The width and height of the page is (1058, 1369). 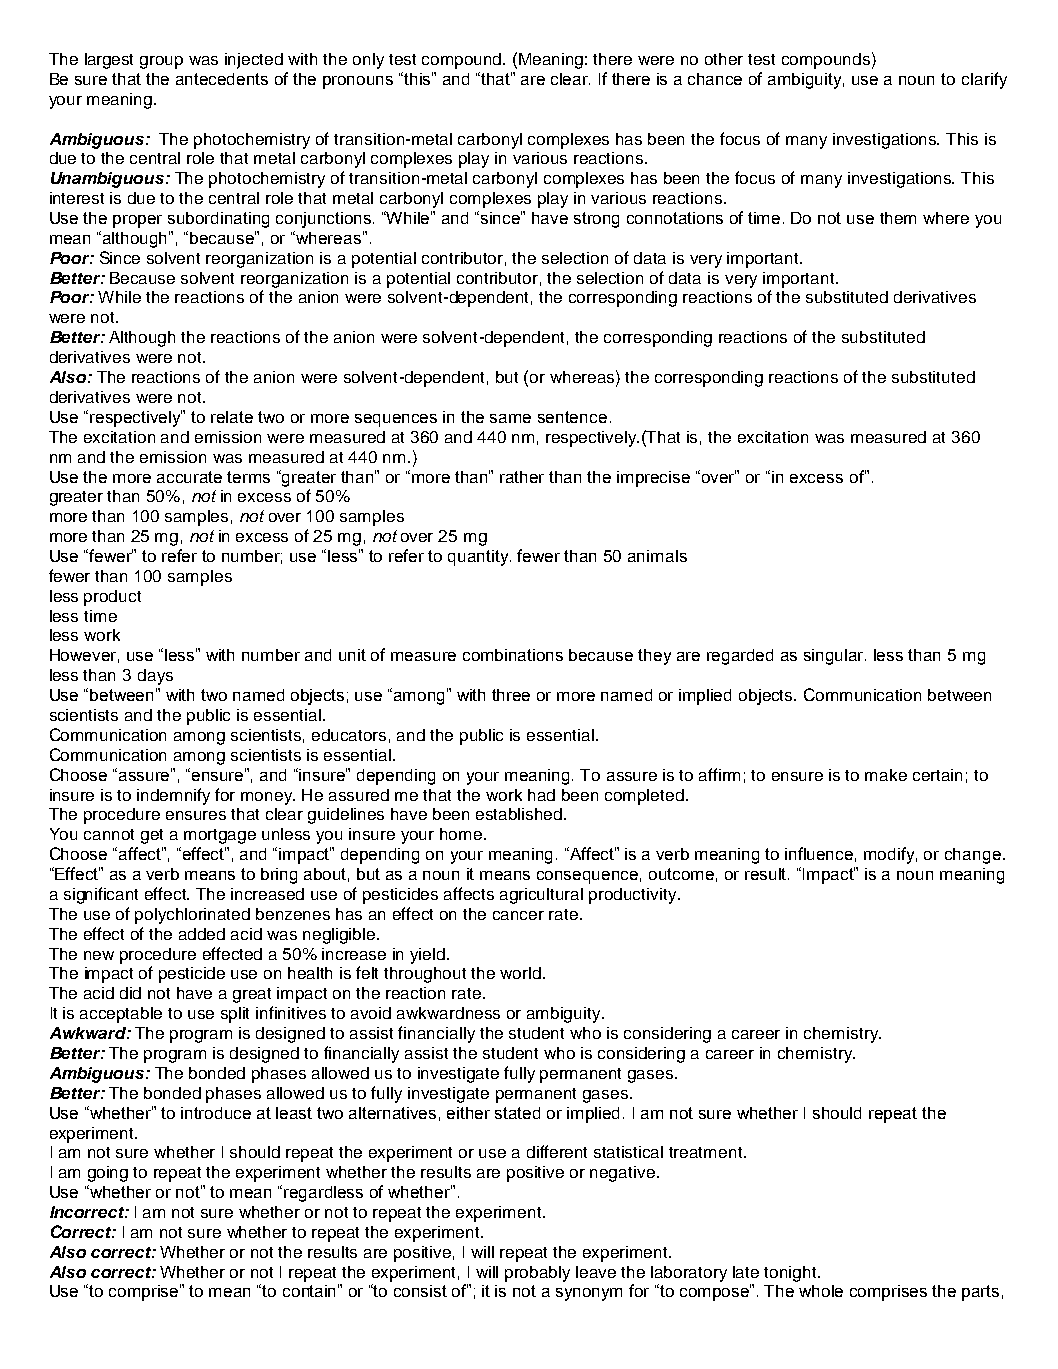 I want to click on only, so click(x=368, y=61).
